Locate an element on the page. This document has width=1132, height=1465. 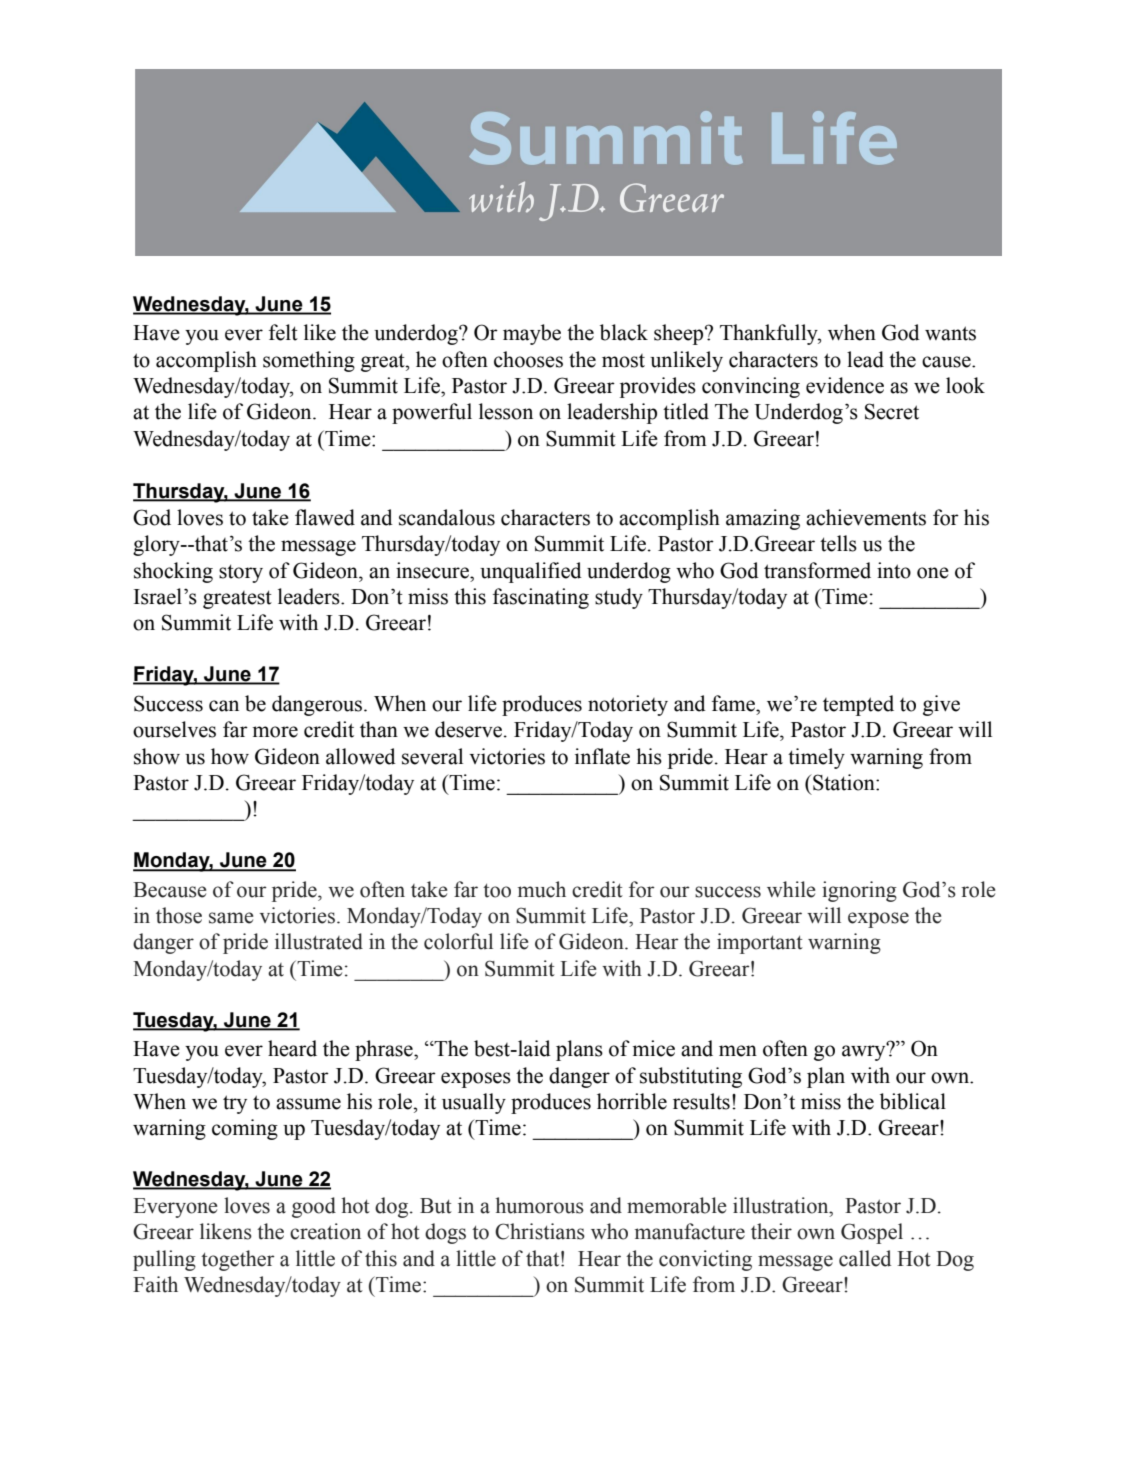
important is located at coordinates (760, 943).
